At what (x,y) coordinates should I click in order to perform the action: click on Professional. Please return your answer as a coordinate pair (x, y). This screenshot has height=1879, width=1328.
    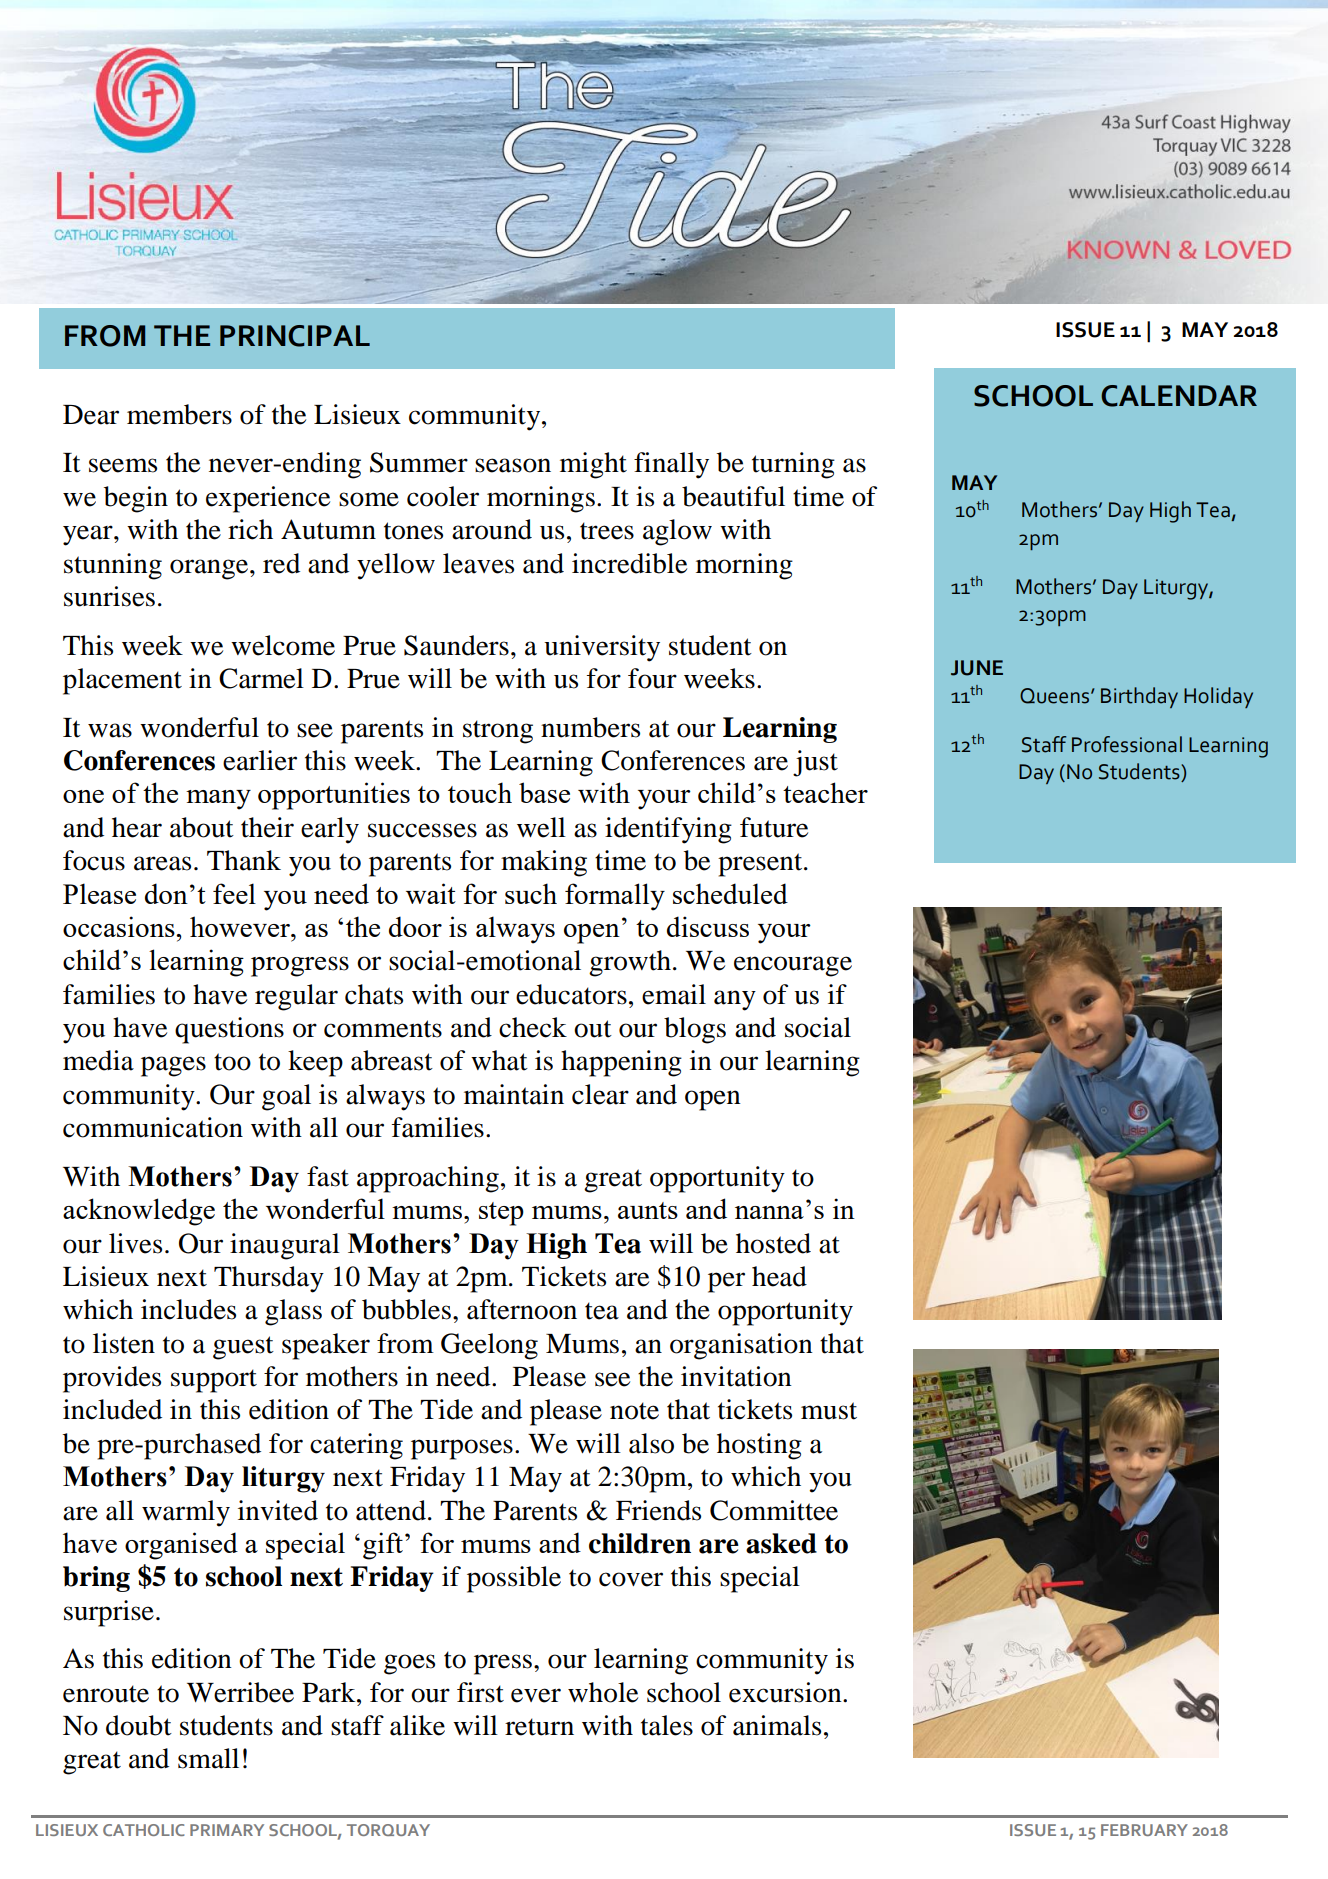
    Looking at the image, I should click on (1127, 744).
